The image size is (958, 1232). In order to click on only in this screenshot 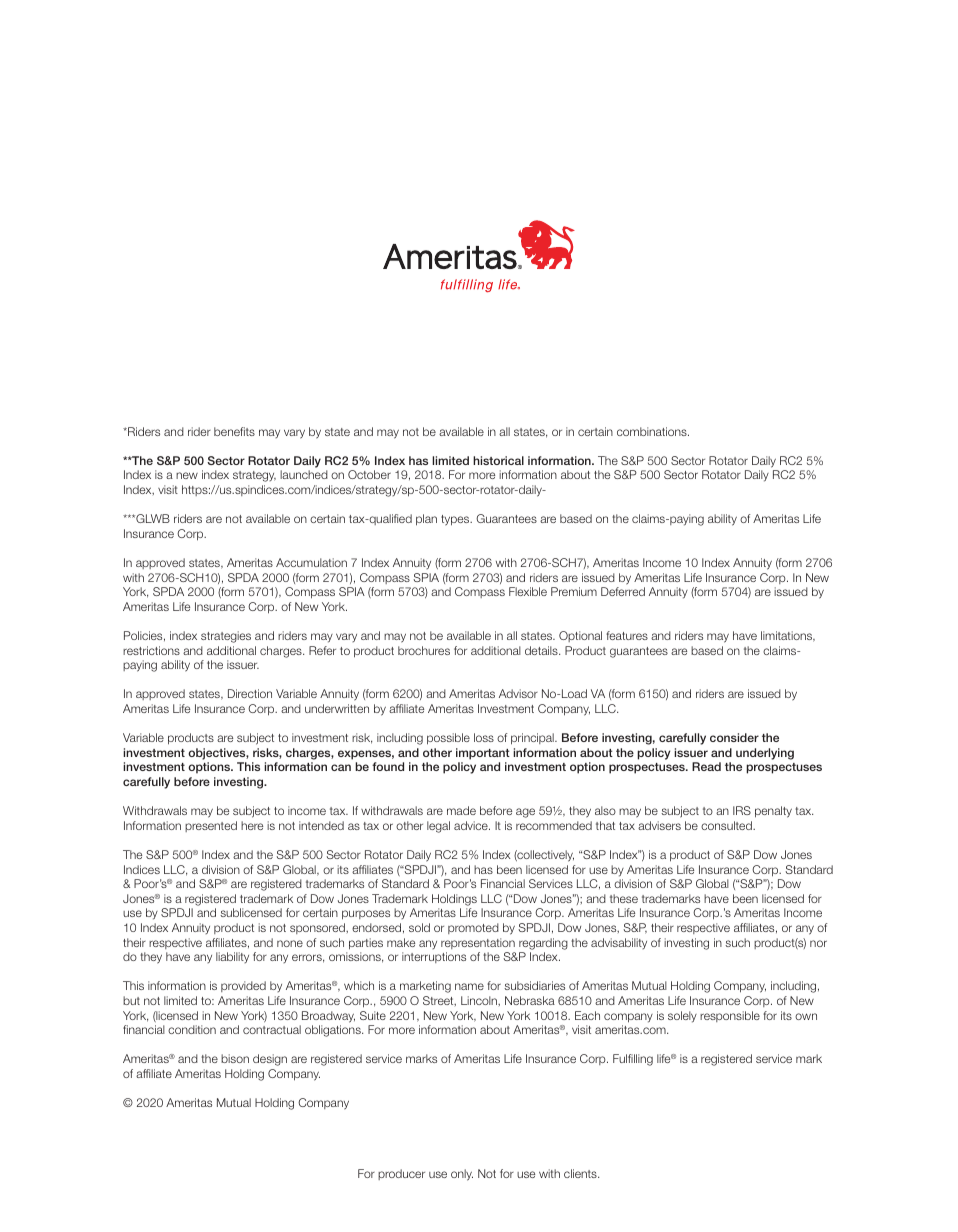, I will do `click(462, 1175)`.
